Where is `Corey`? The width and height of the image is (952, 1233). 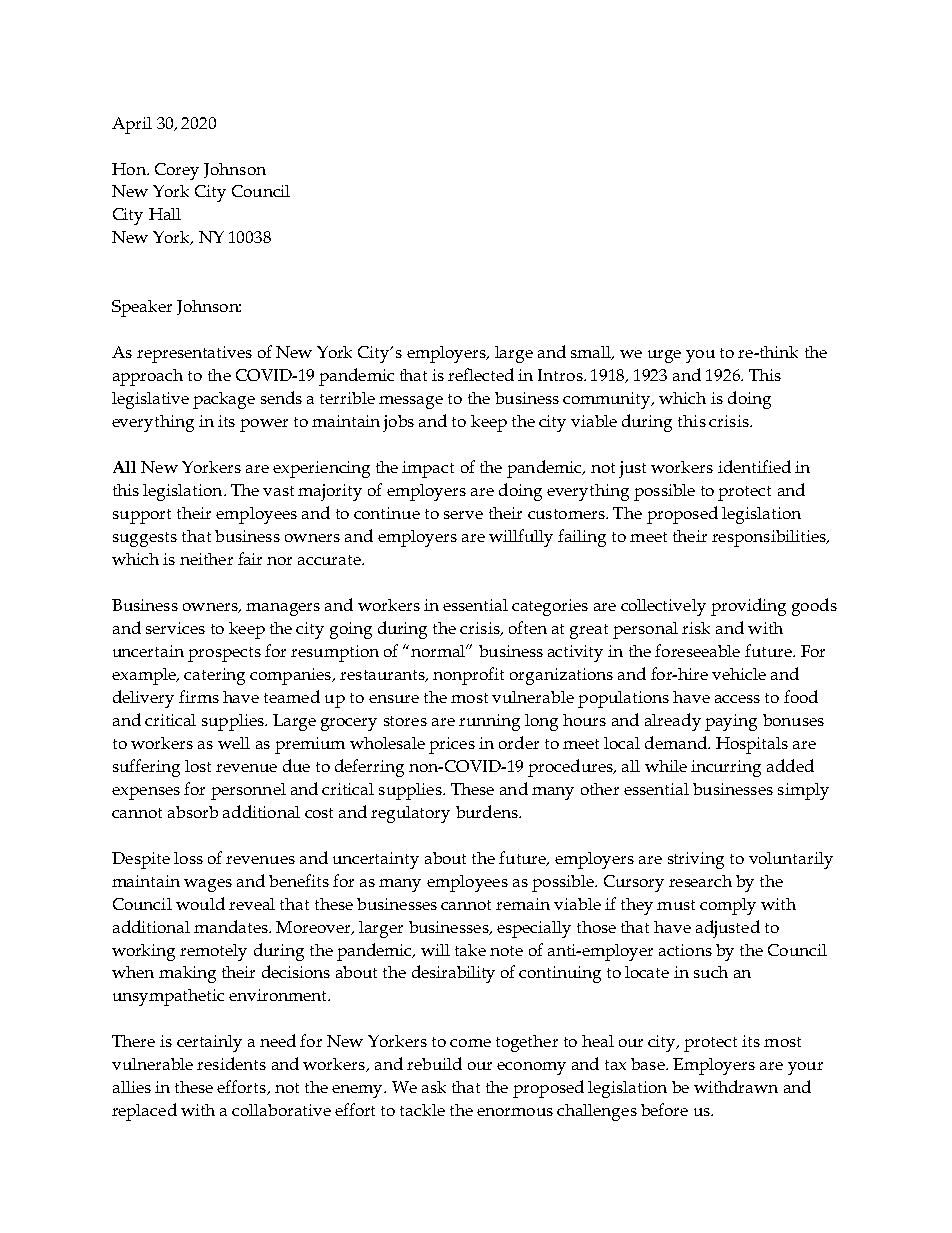
Corey is located at coordinates (177, 171).
